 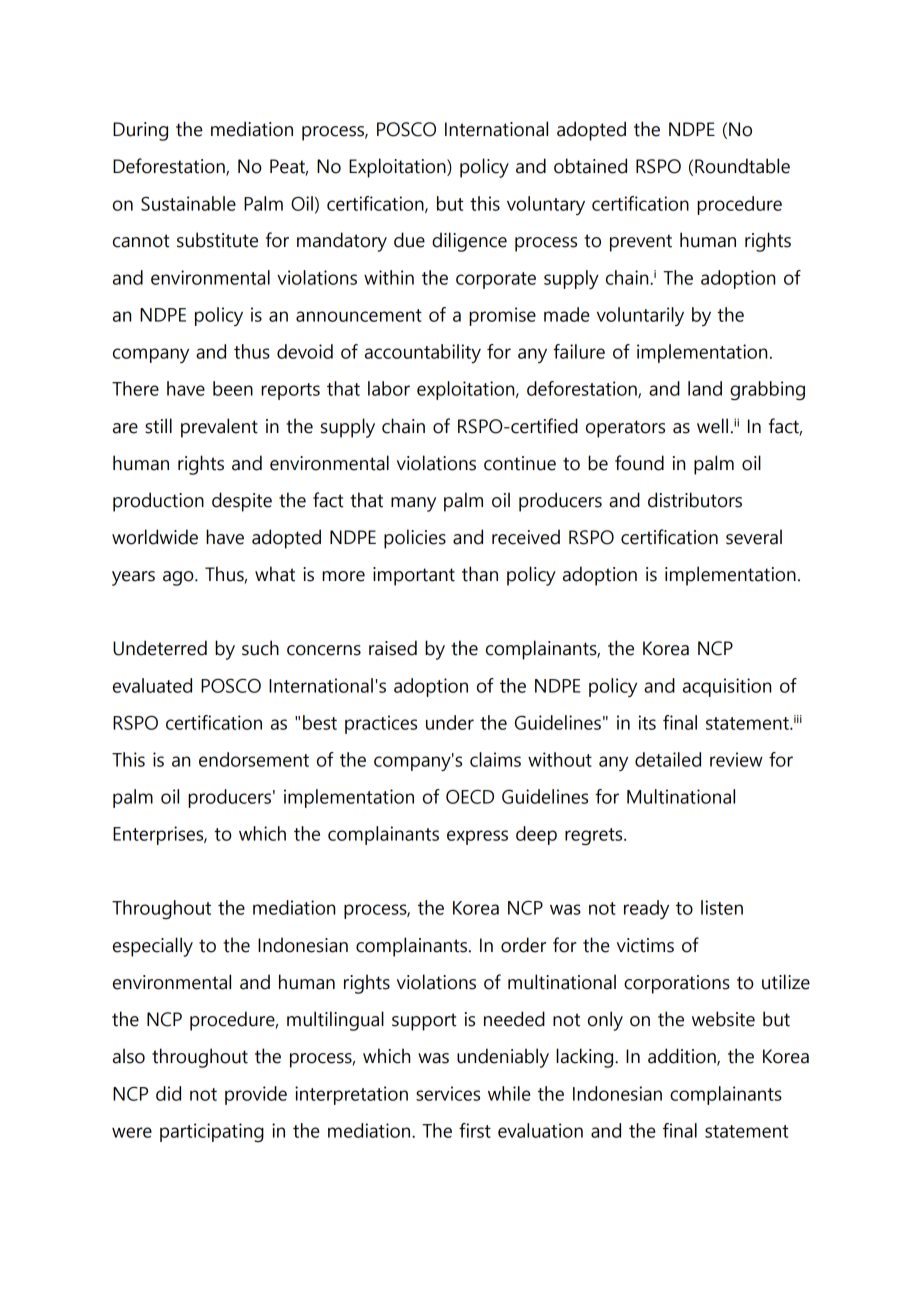 I want to click on acquisition, so click(x=727, y=687).
